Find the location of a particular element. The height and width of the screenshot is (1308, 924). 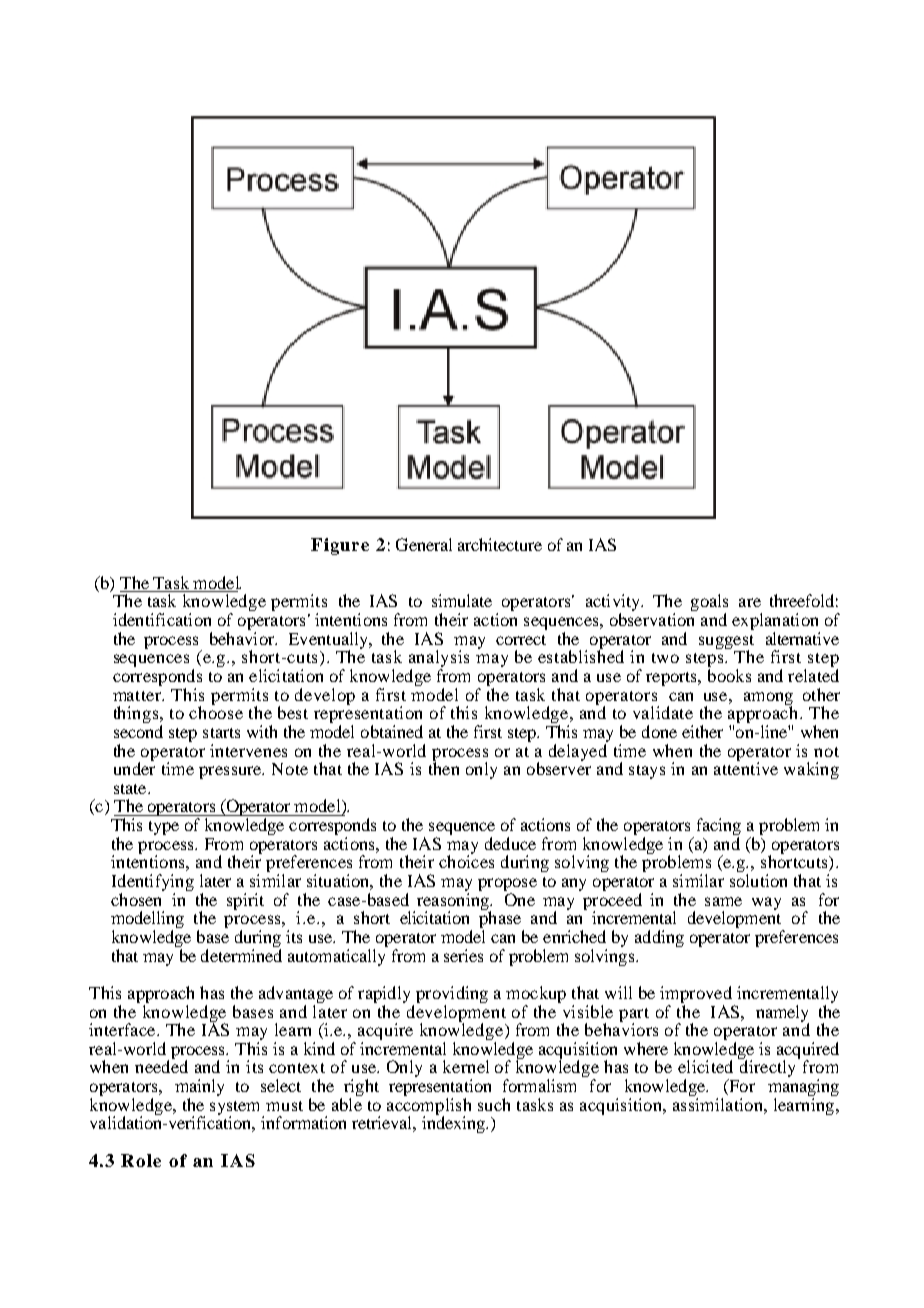

architecture is located at coordinates (500, 544).
